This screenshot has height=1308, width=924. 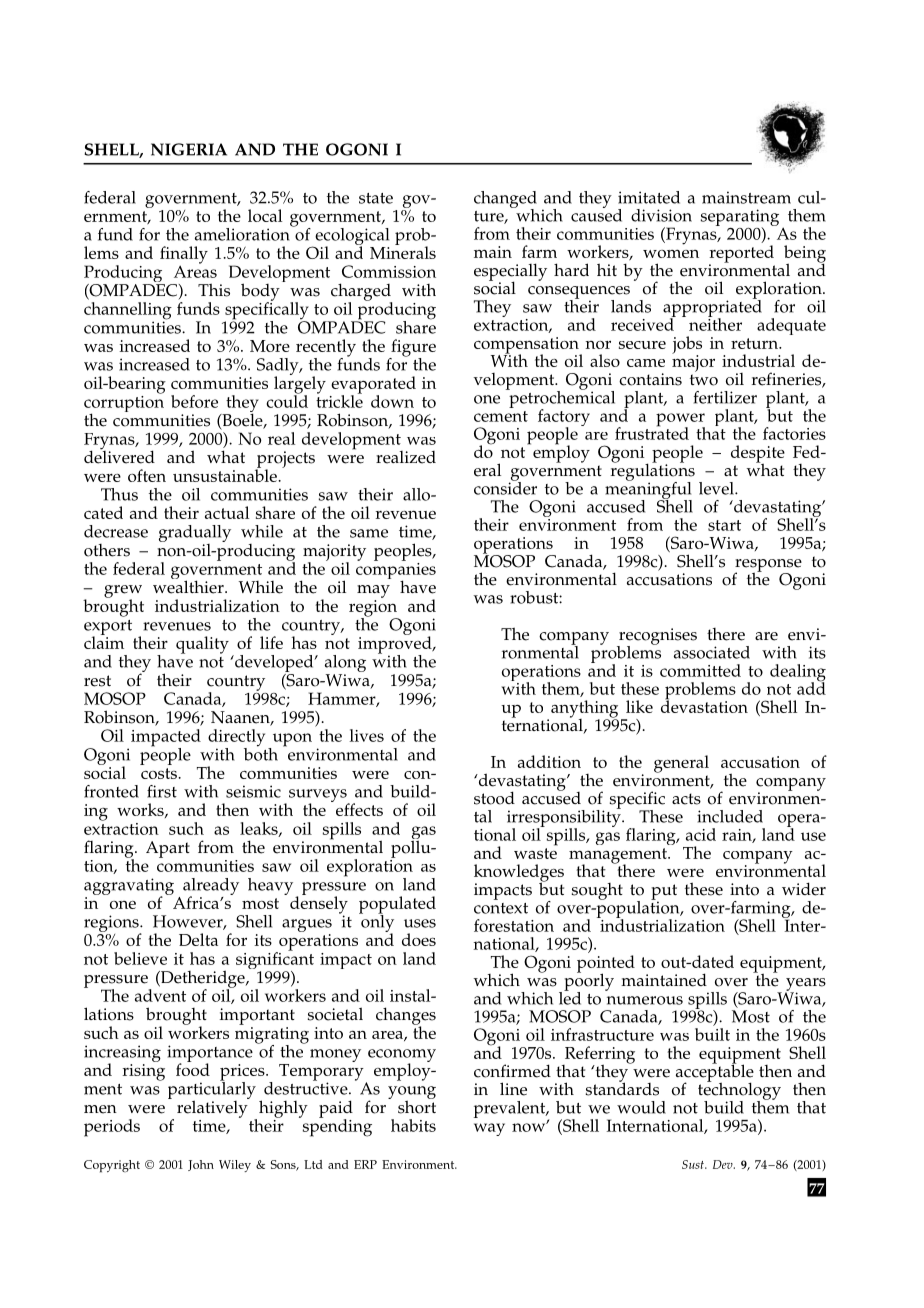 What do you see at coordinates (345, 665) in the screenshot?
I see `along` at bounding box center [345, 665].
